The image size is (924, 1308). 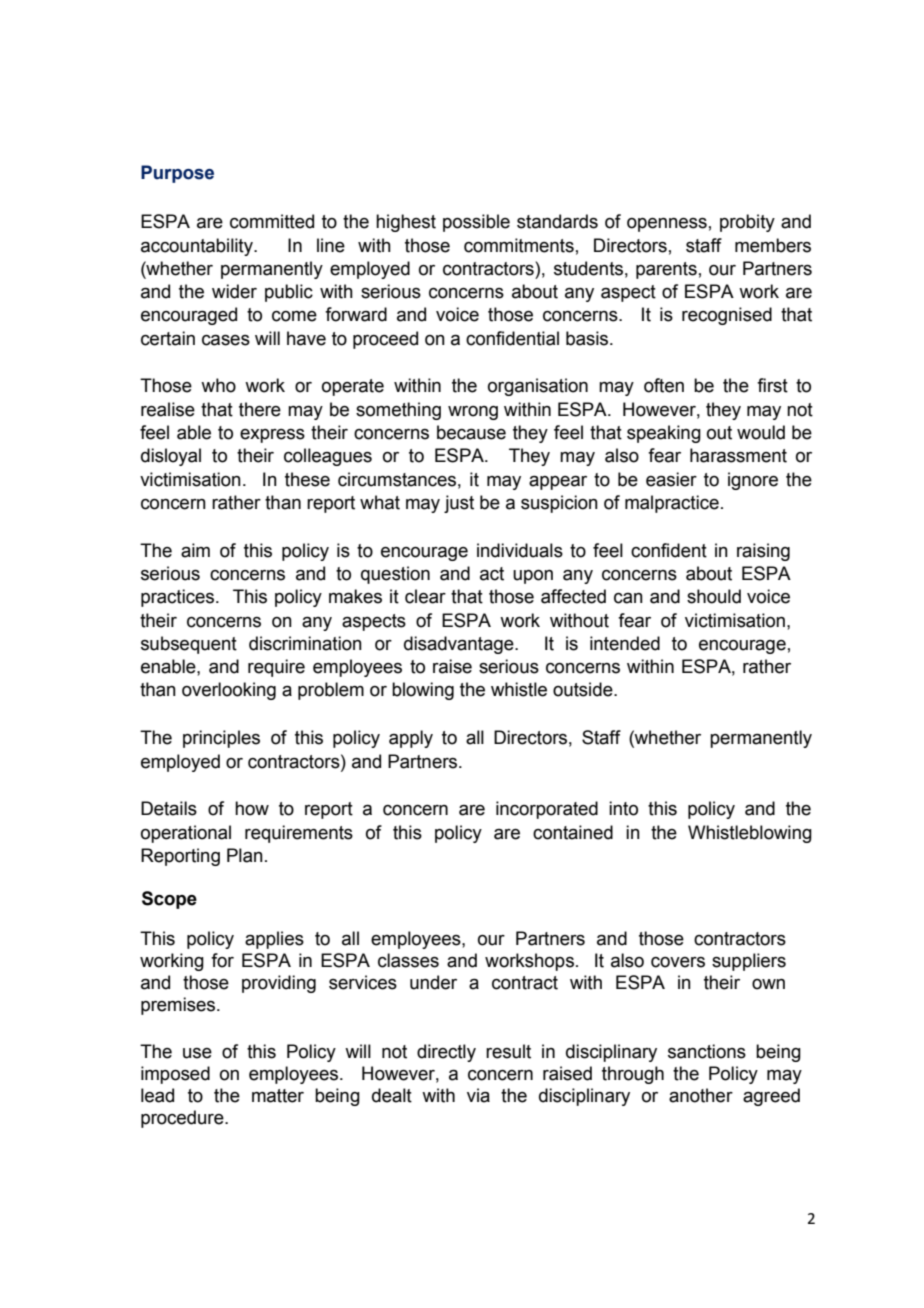 What do you see at coordinates (478, 1095) in the image?
I see `via` at bounding box center [478, 1095].
